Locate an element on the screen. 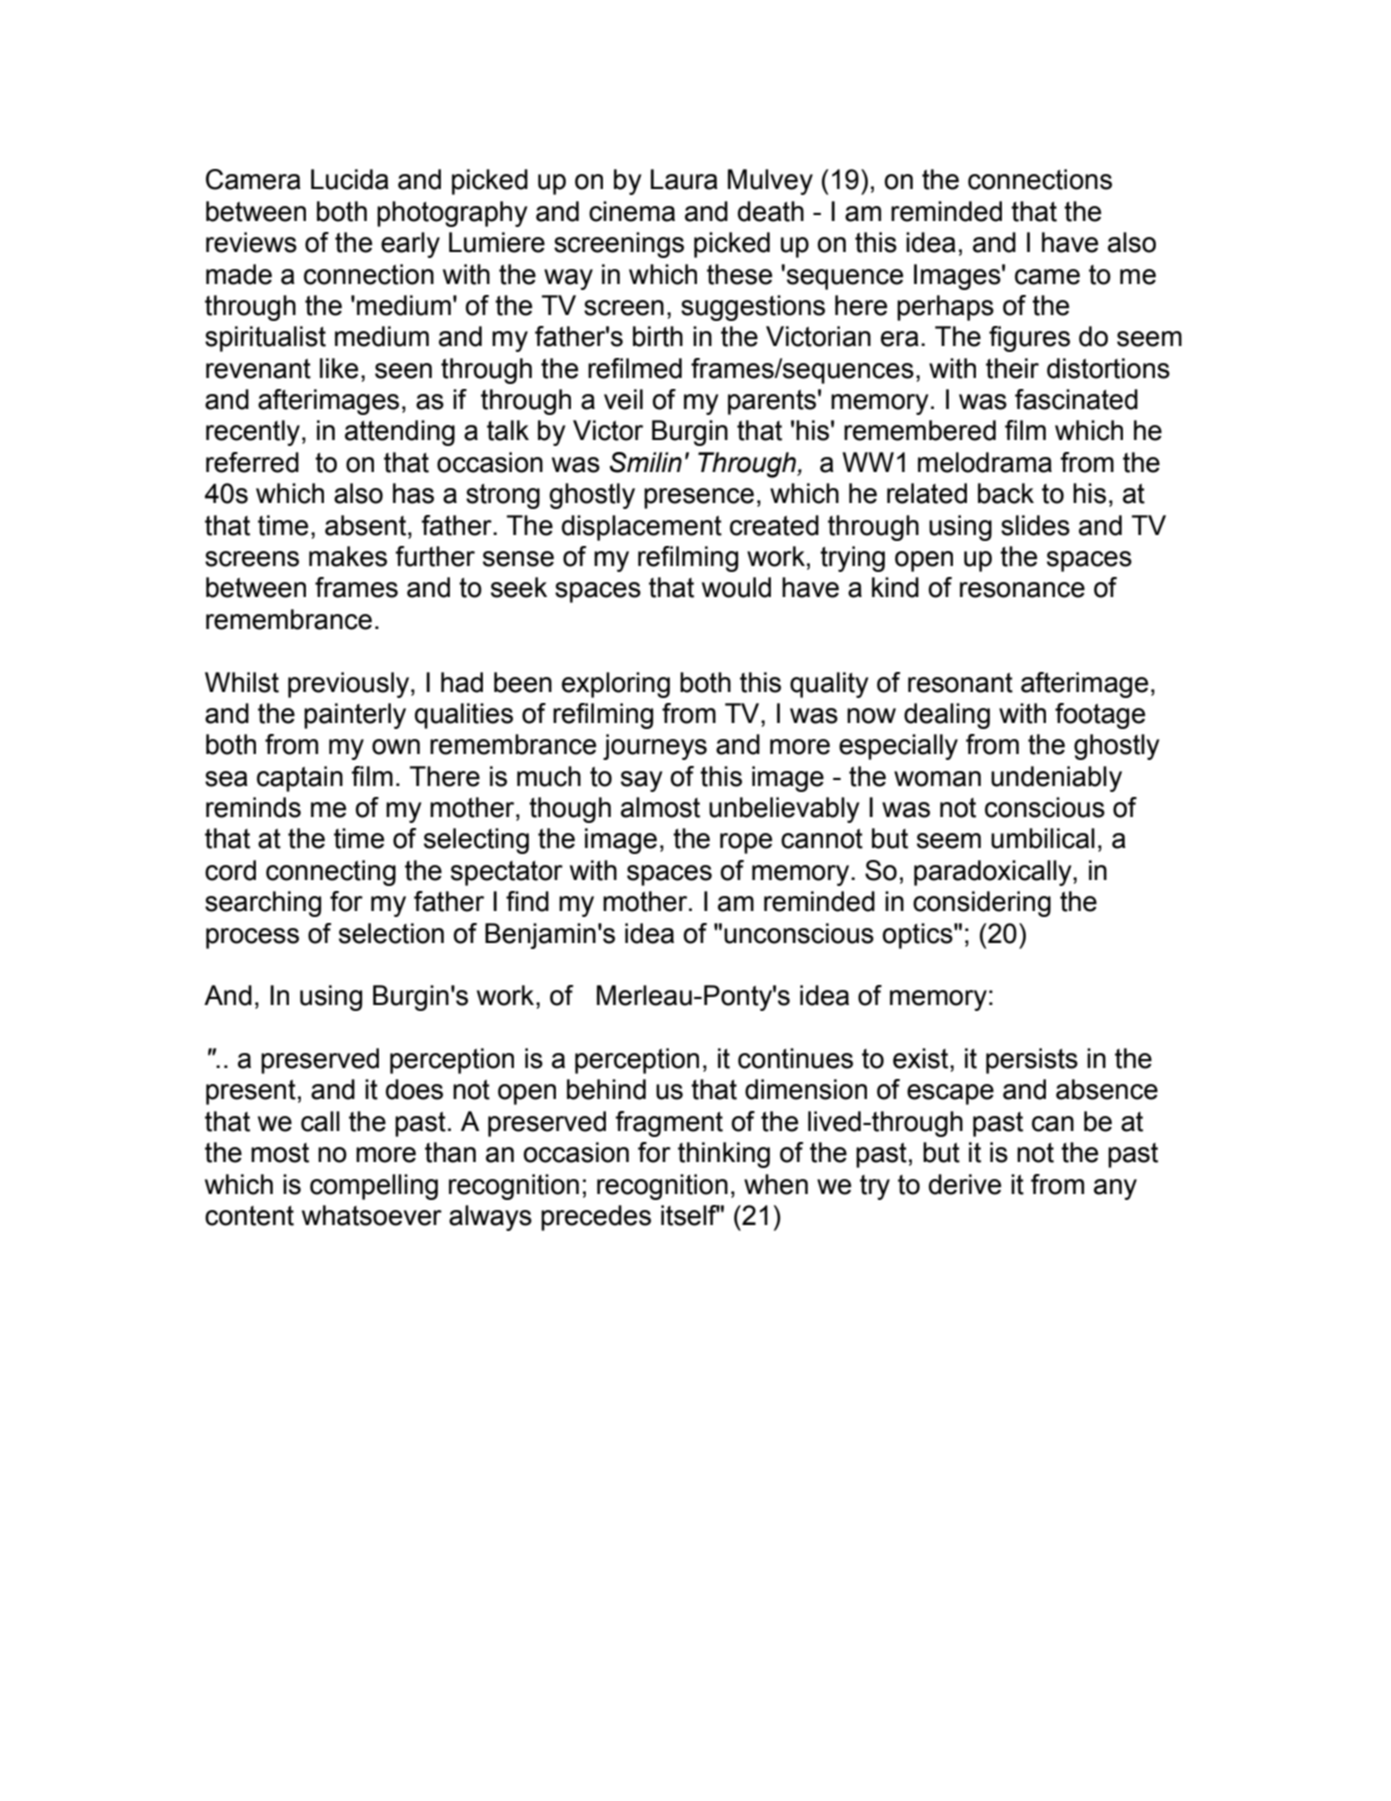 Image resolution: width=1391 pixels, height=1801 pixels. thinking is located at coordinates (724, 1155).
